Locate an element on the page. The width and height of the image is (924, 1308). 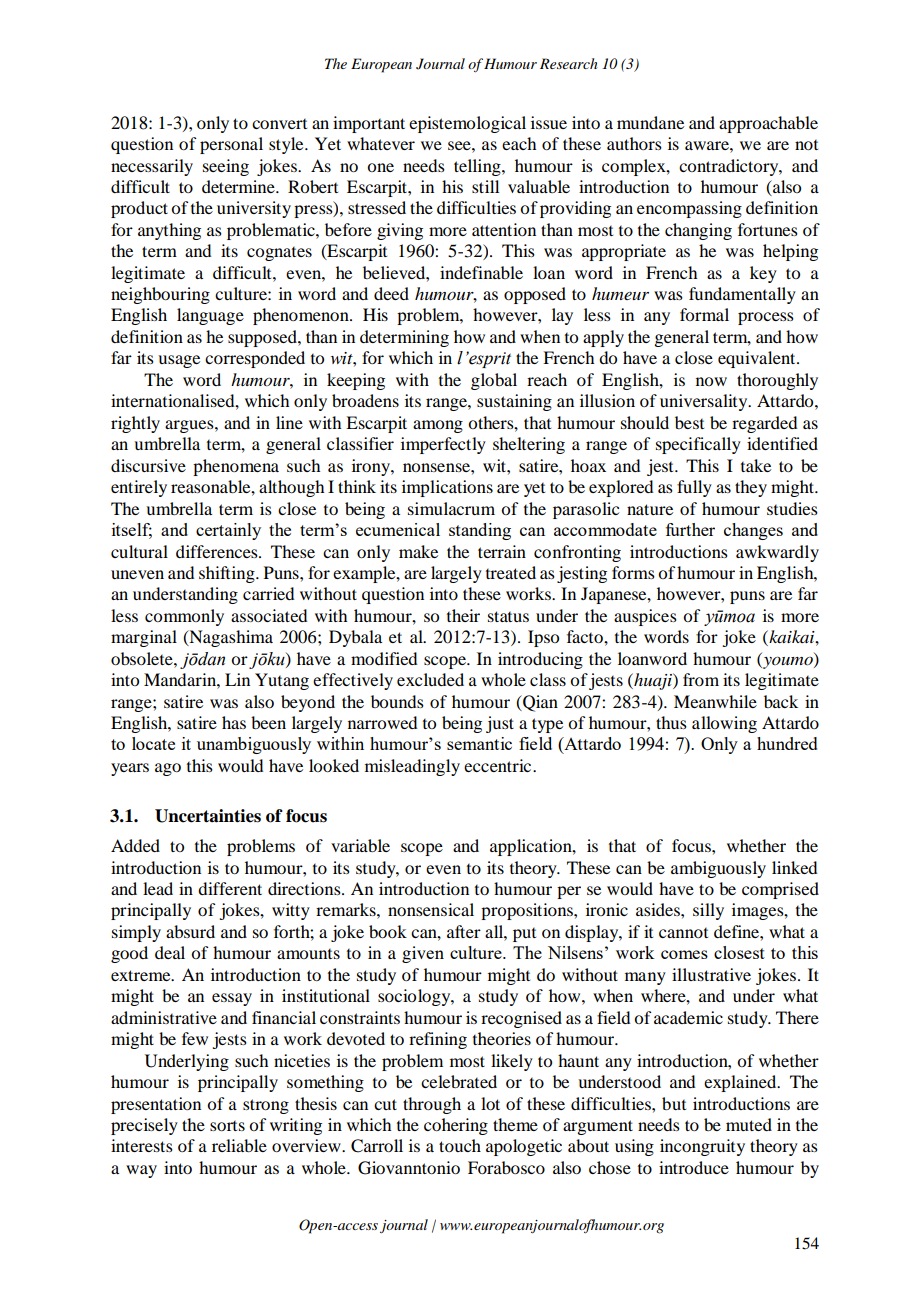
shifting is located at coordinates (228, 574).
